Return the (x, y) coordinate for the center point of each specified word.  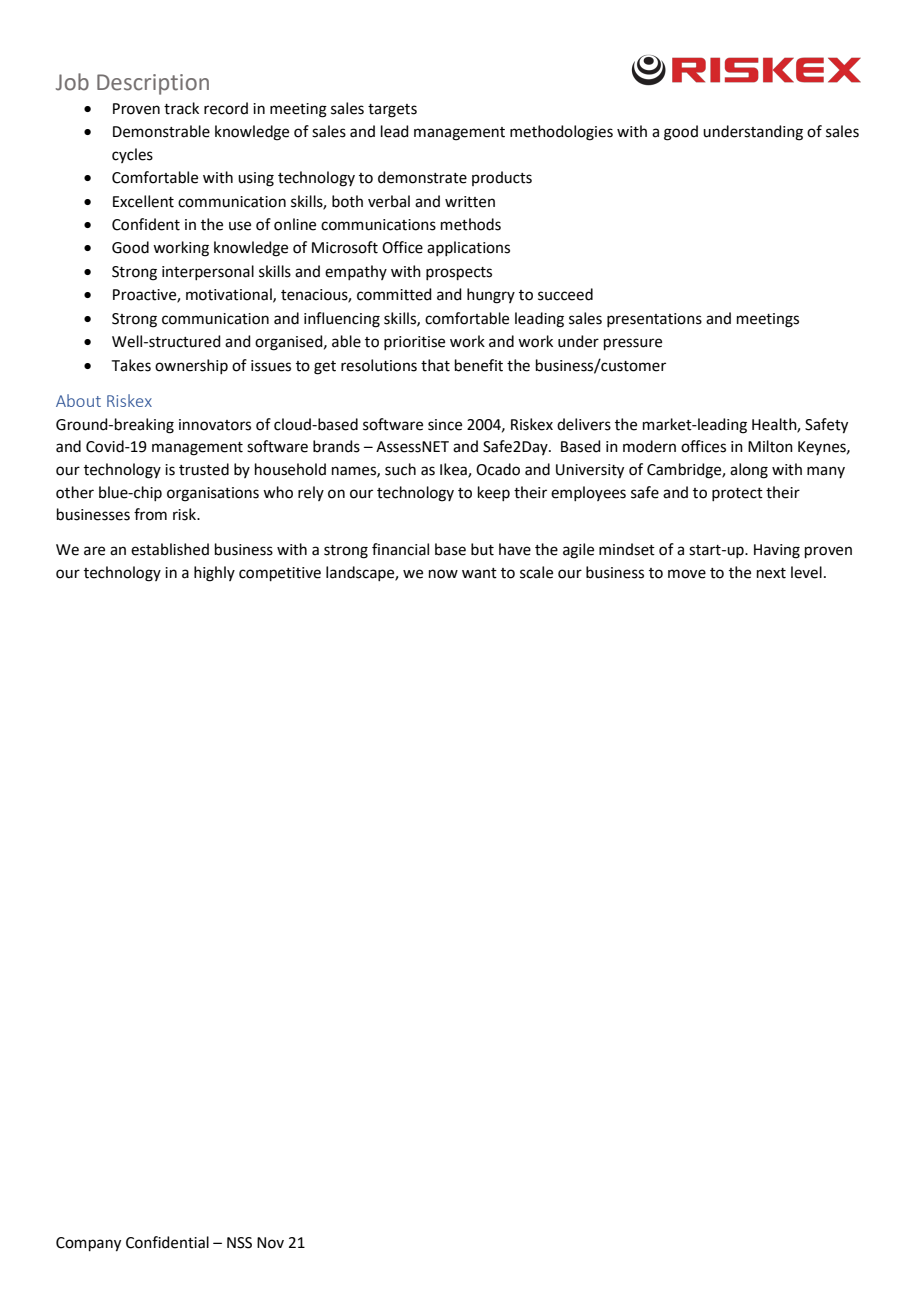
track (181, 108)
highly (214, 574)
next (771, 573)
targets (392, 111)
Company (88, 1244)
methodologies (561, 133)
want (479, 573)
